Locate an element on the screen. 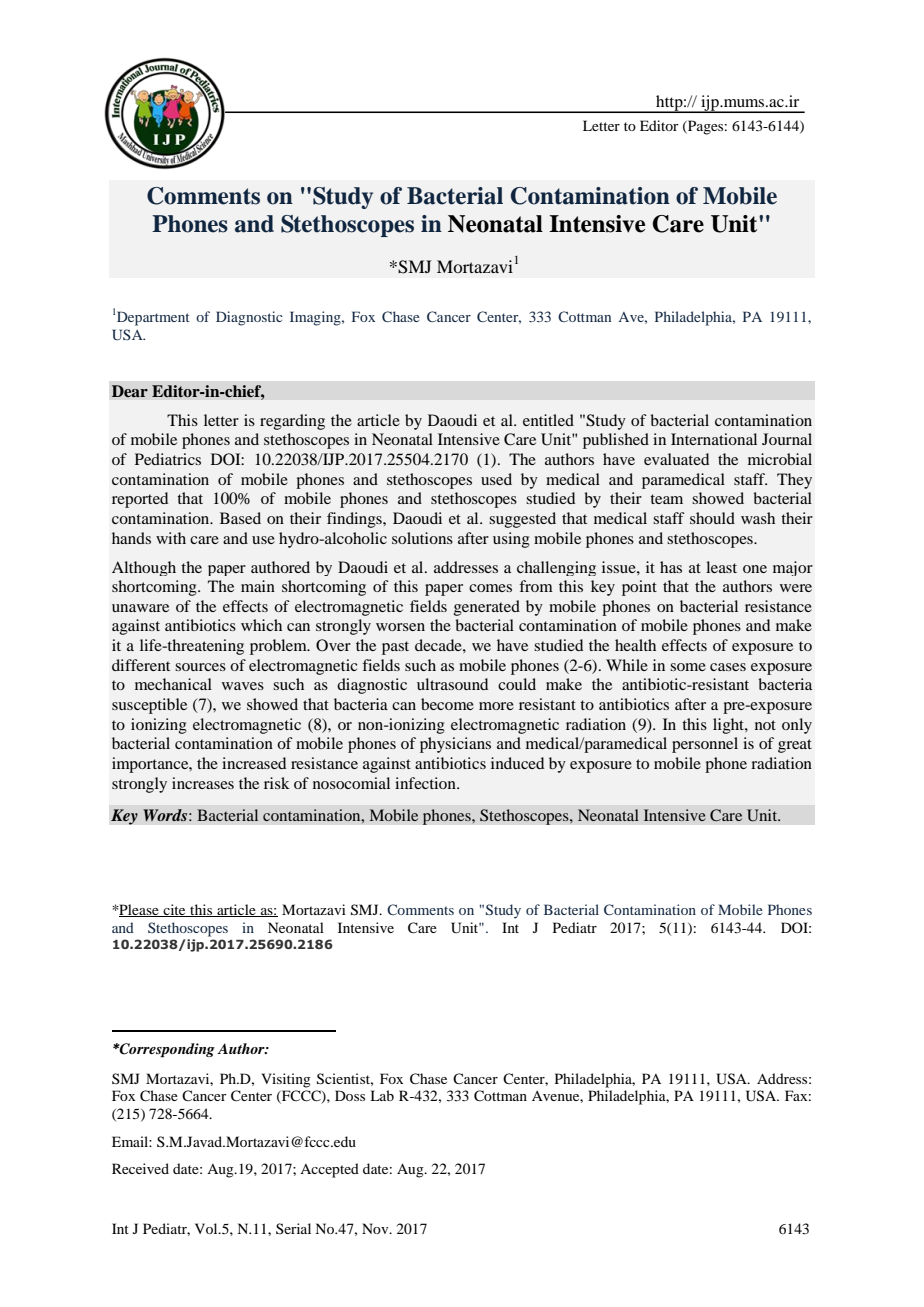  regarding is located at coordinates (292, 422).
